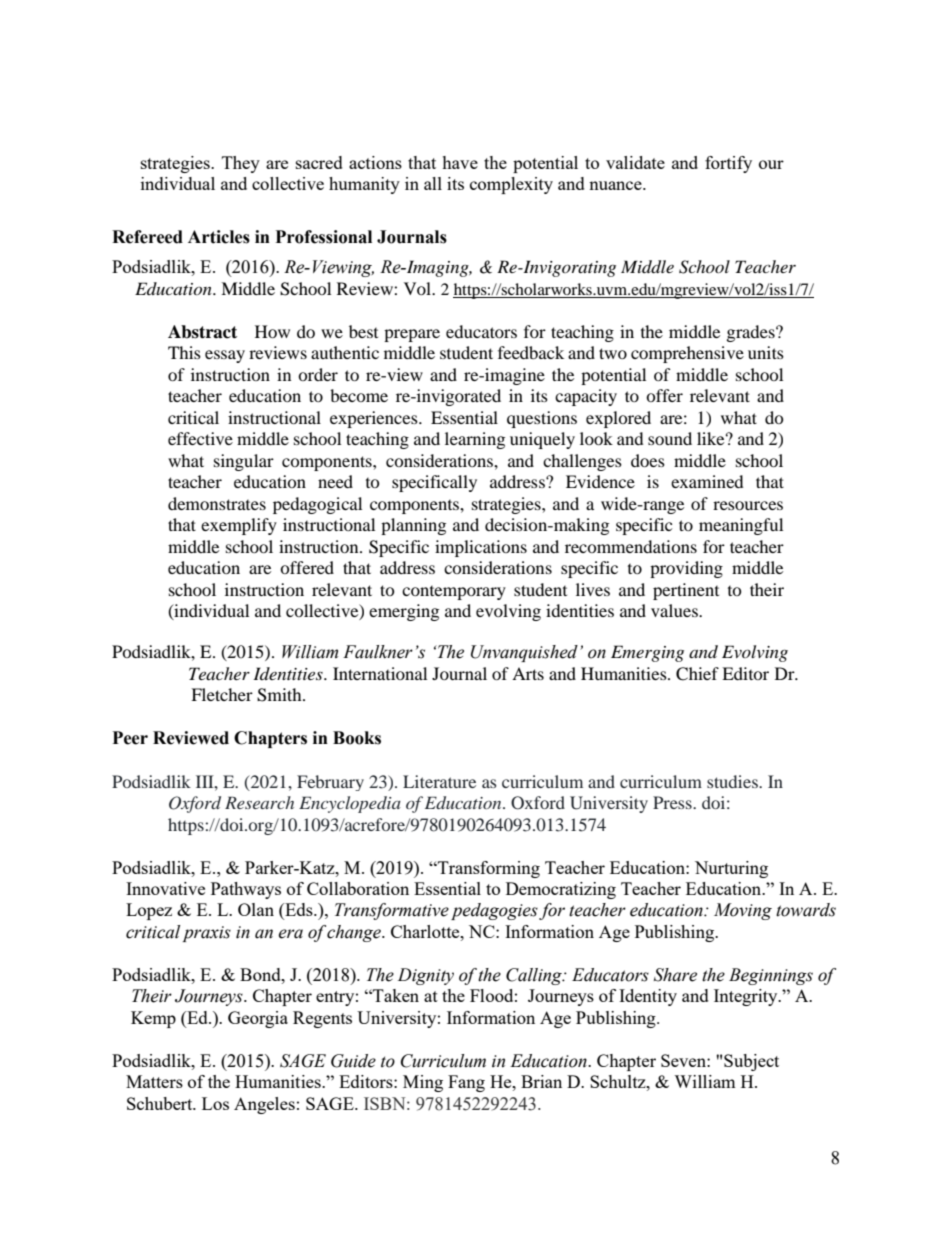 The image size is (952, 1233). Describe the element at coordinates (675, 610) in the screenshot. I see `values` at that location.
